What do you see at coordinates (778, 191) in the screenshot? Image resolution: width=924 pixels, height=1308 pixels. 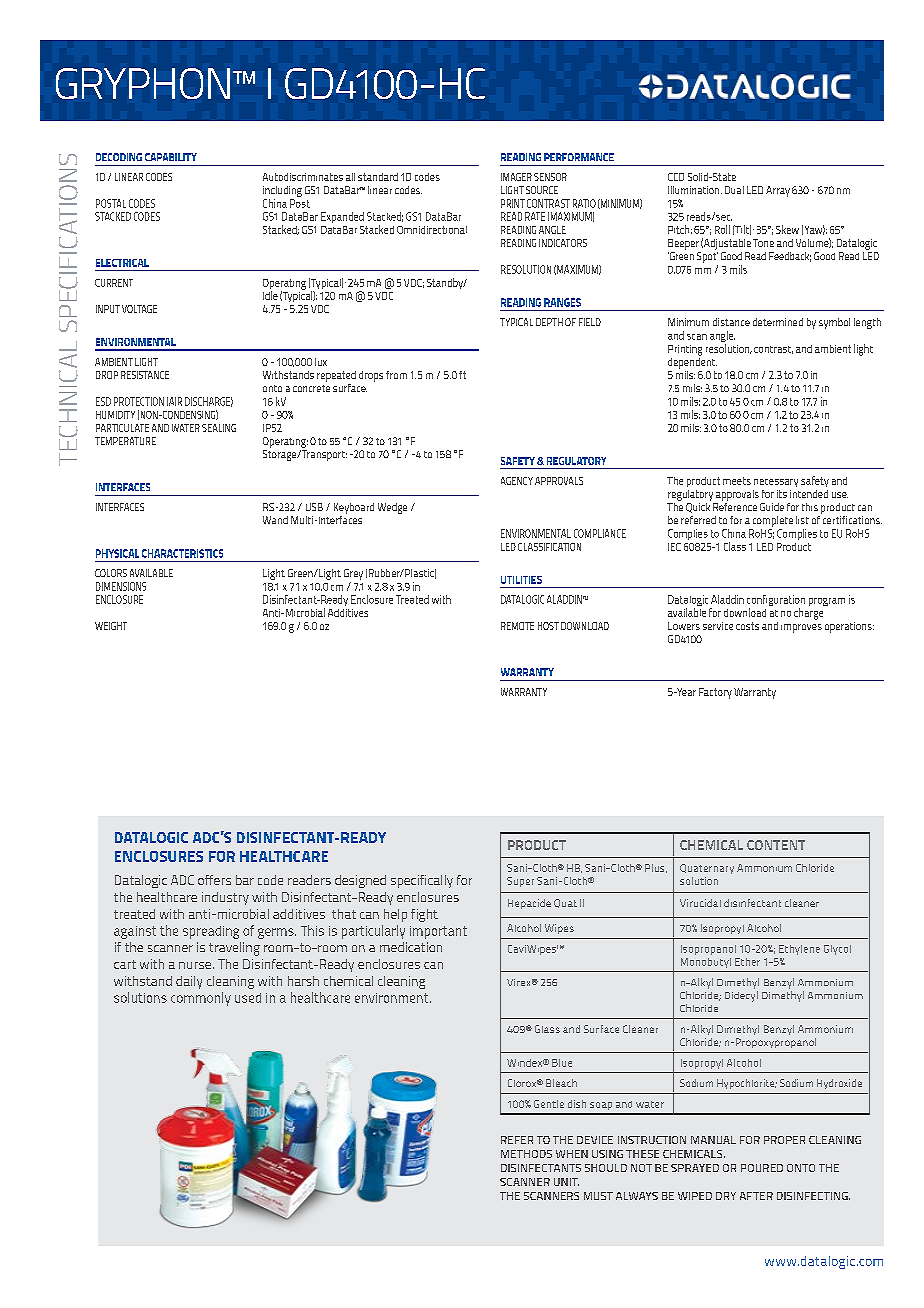 I see `Array` at bounding box center [778, 191].
